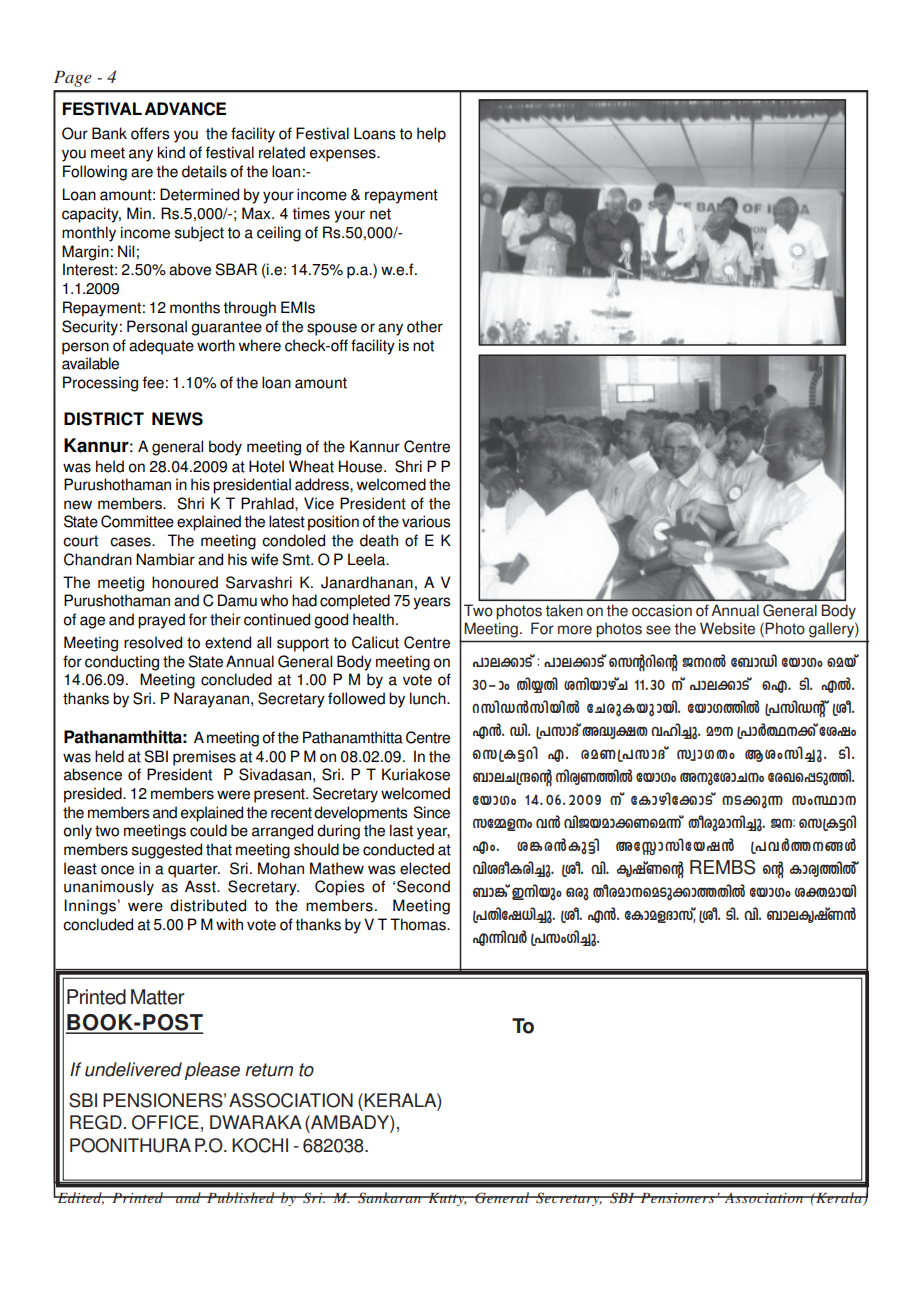 This image has height=1308, width=924. I want to click on net, so click(380, 214).
